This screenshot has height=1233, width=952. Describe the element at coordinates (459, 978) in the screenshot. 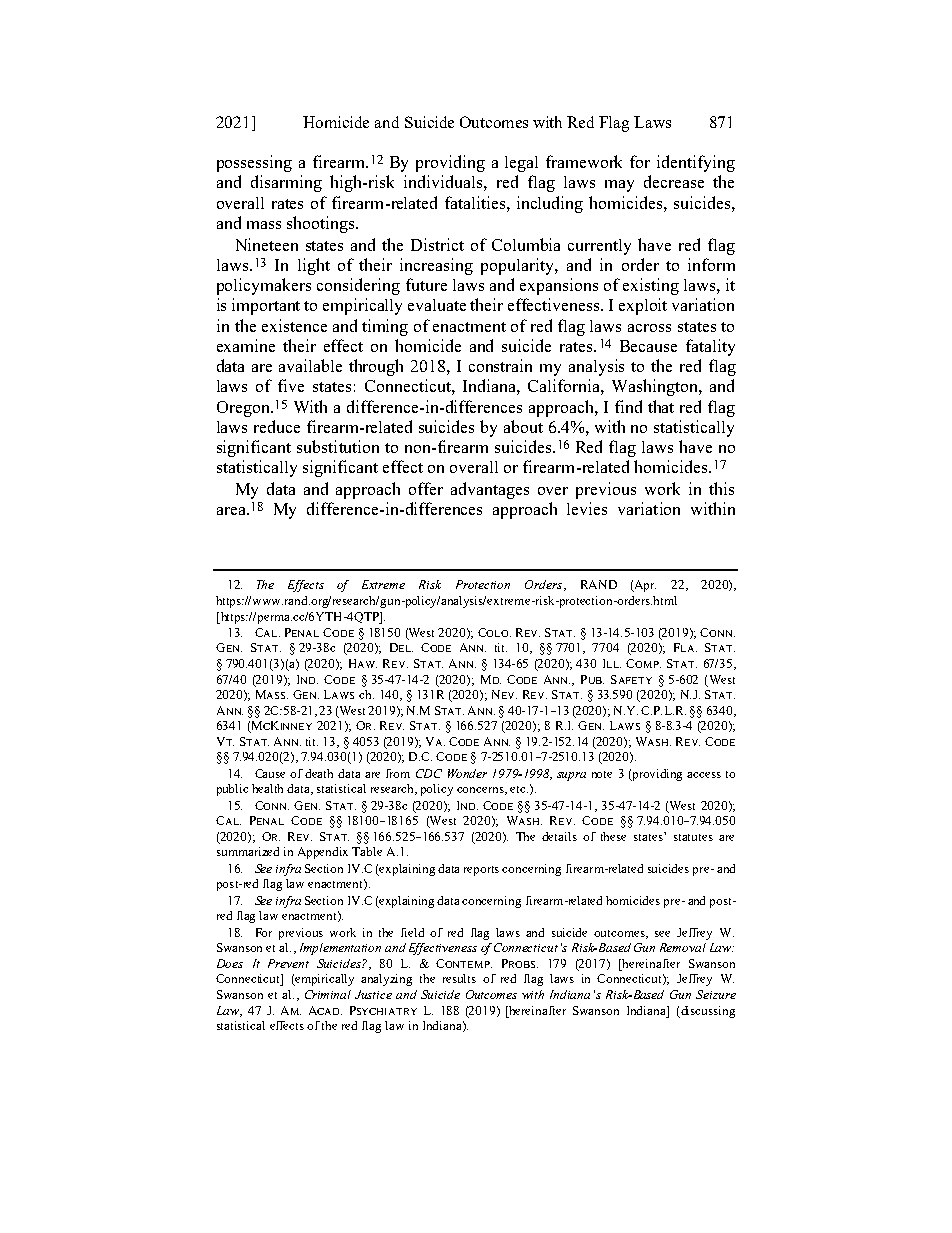

I see `results` at that location.
